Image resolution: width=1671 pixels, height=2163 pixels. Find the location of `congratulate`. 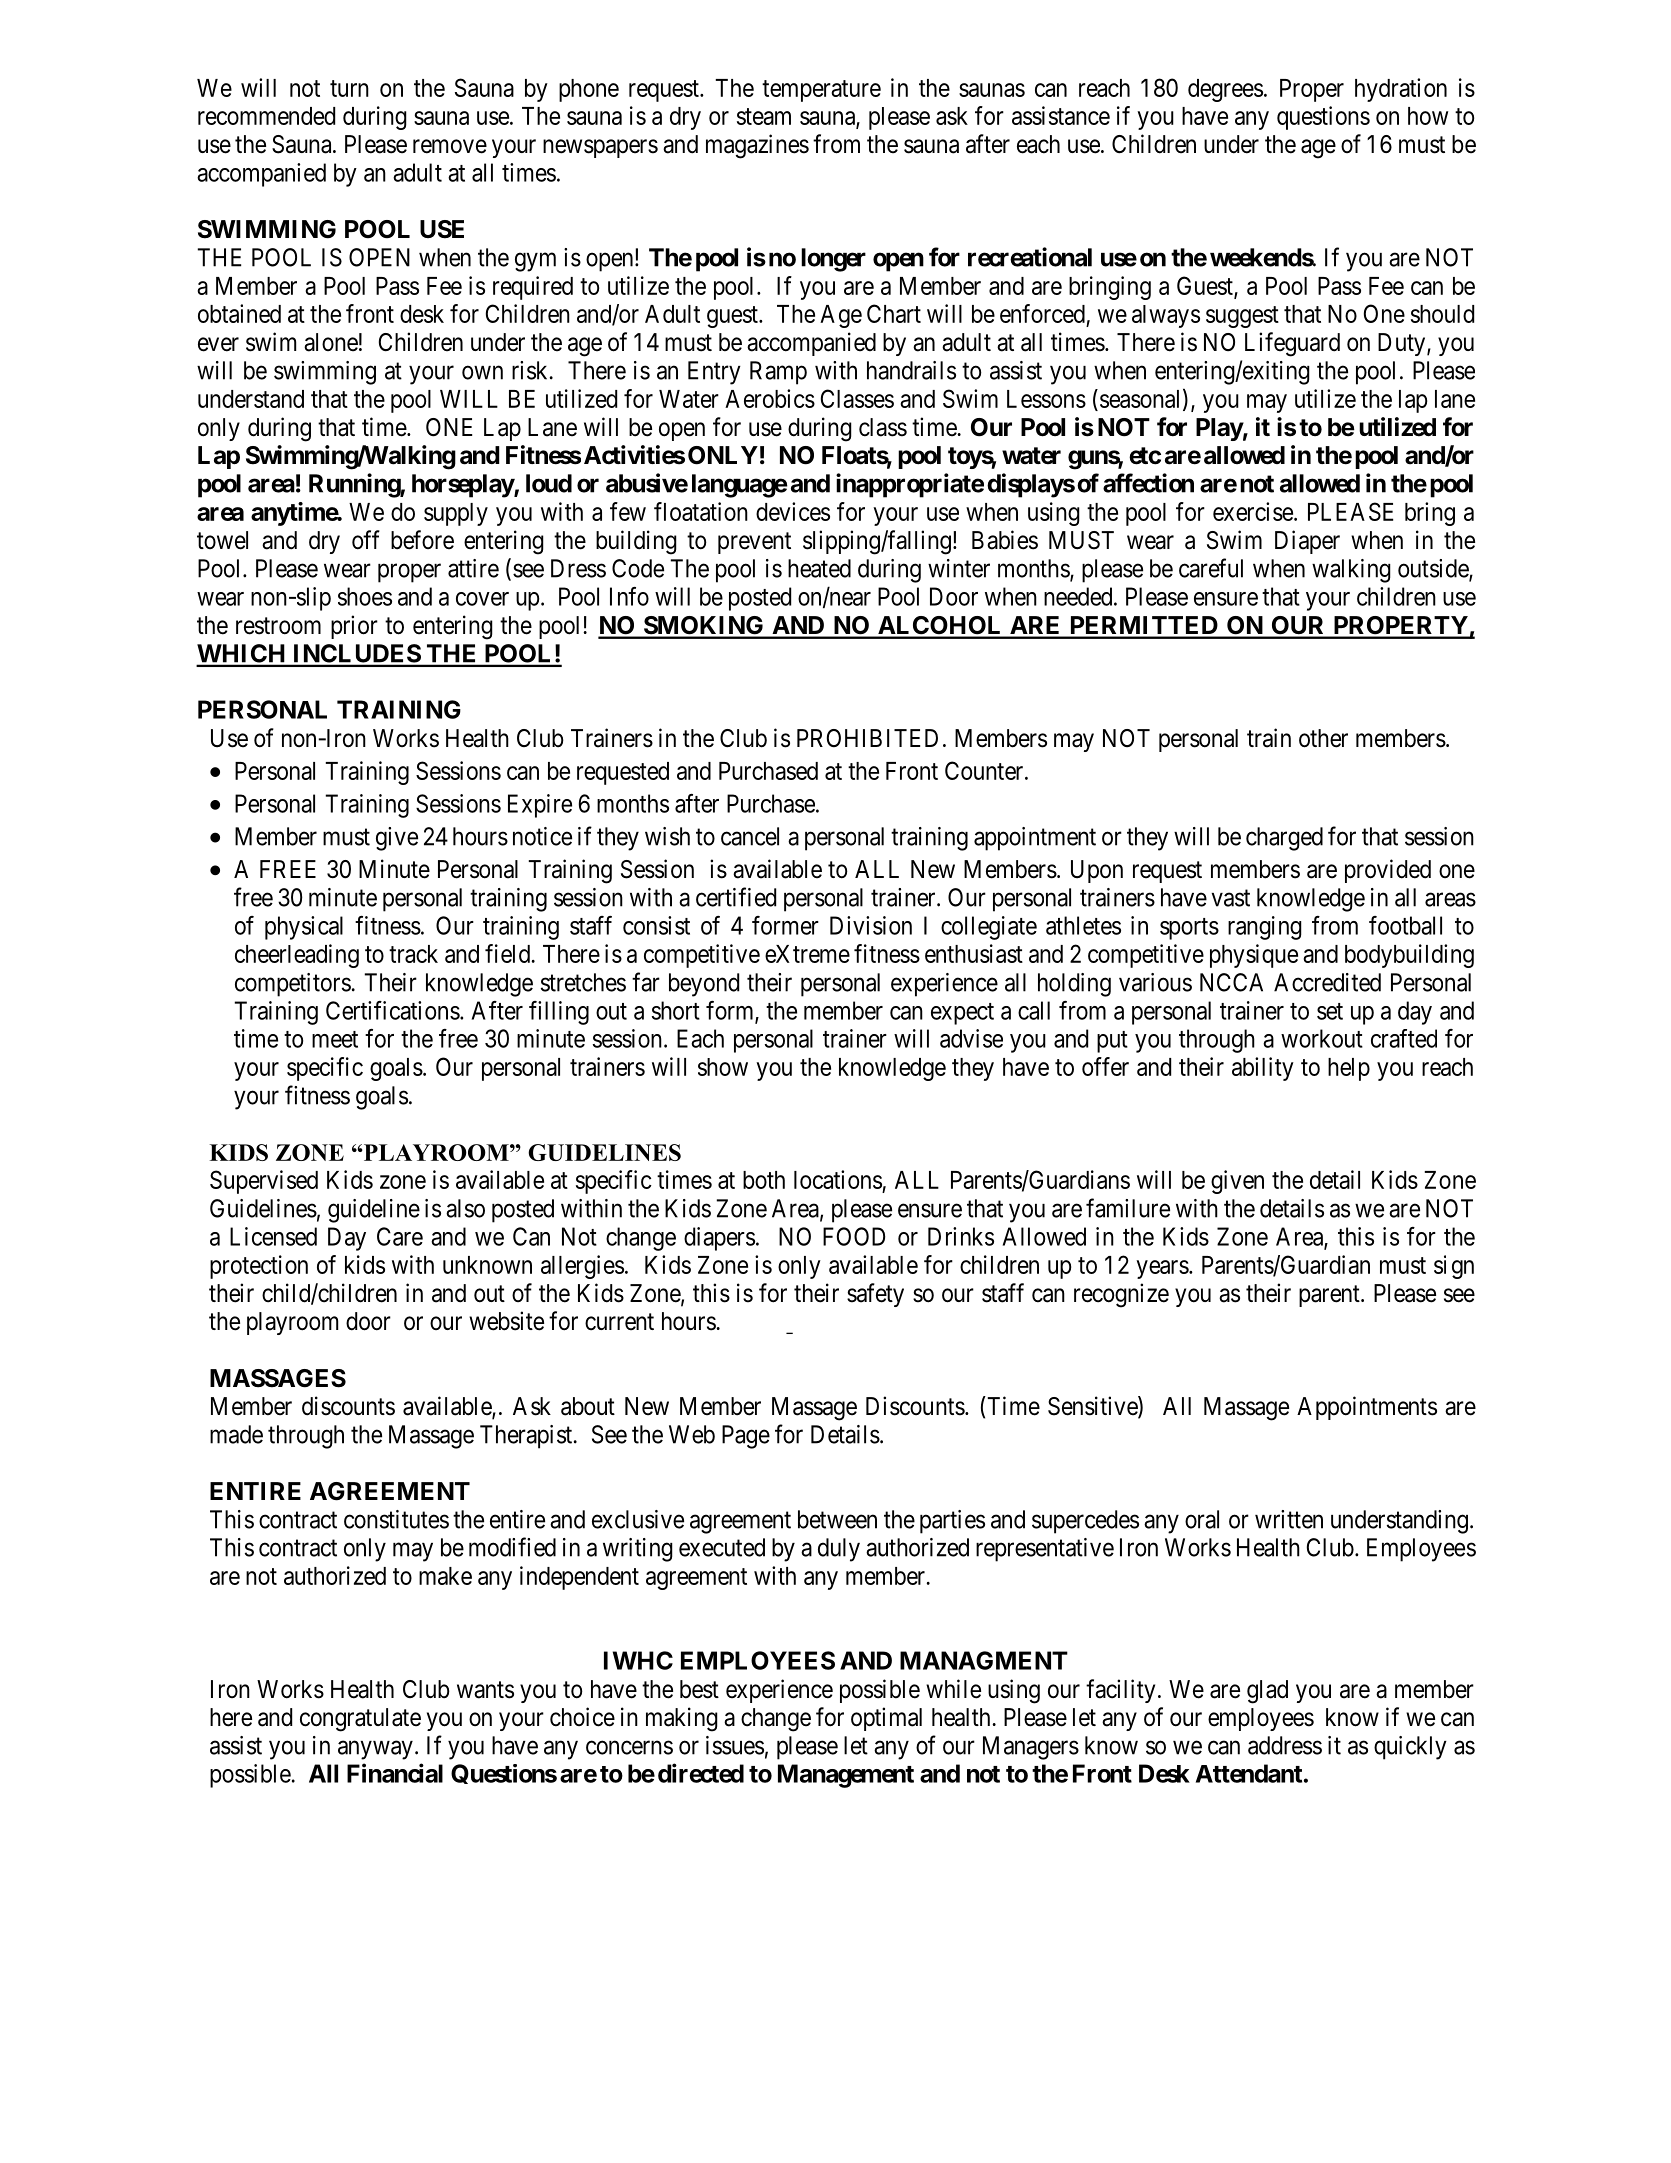

congratulate is located at coordinates (360, 1720).
